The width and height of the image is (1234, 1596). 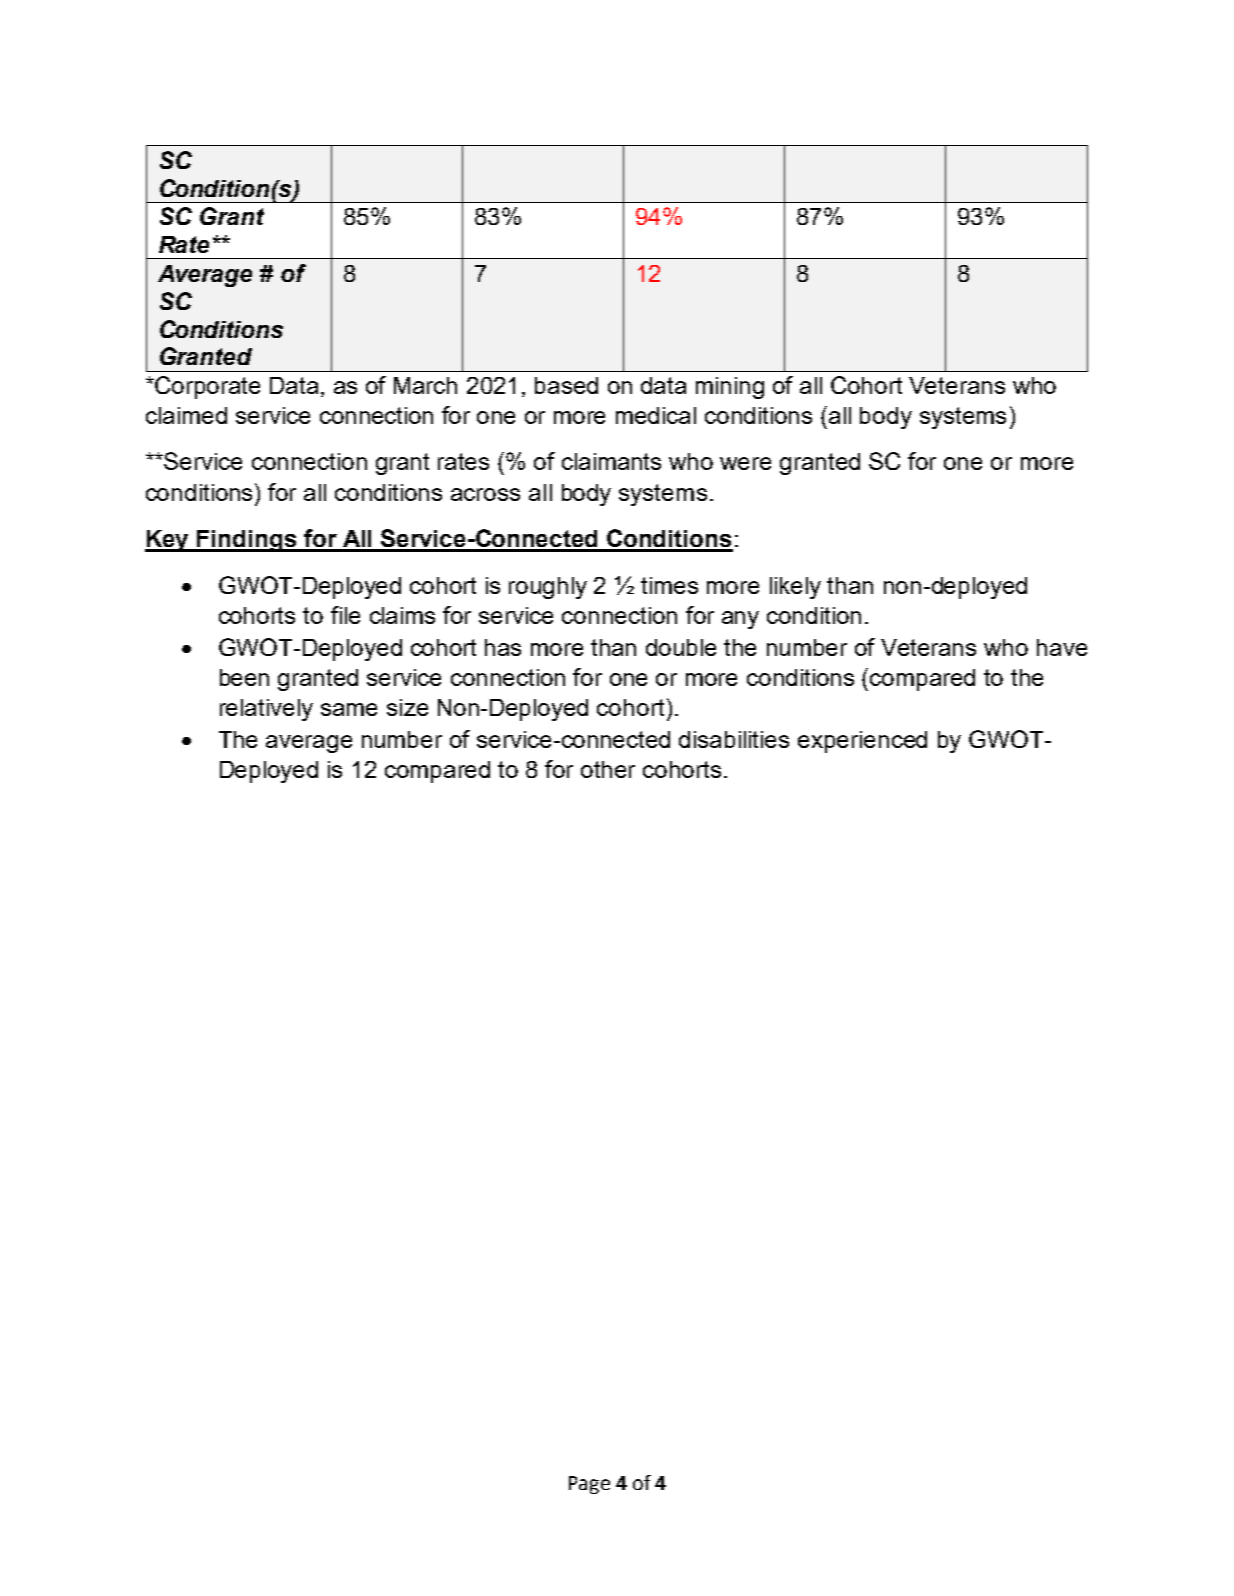 I want to click on any, so click(x=740, y=620).
